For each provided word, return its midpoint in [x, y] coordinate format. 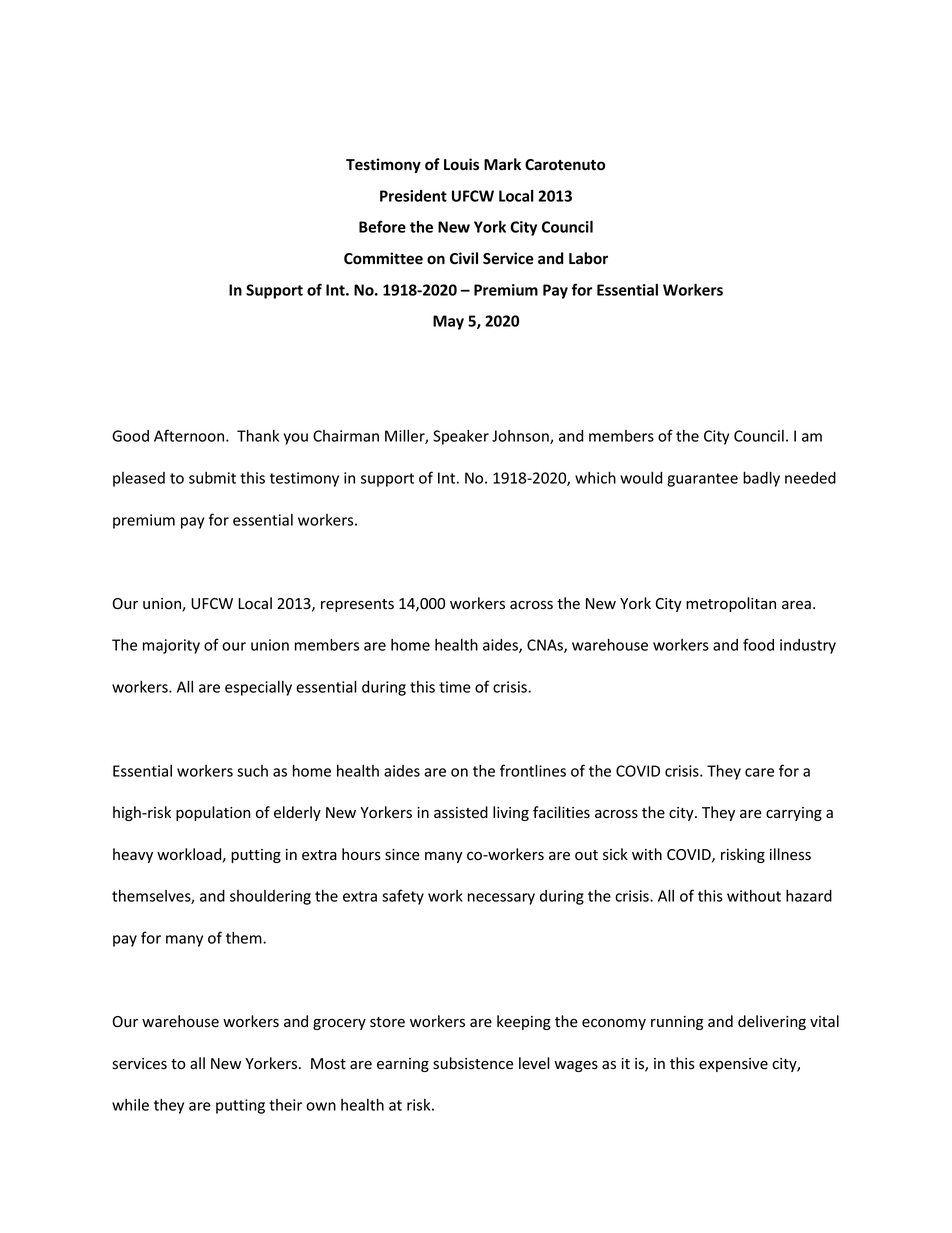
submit [212, 478]
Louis [461, 164]
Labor [588, 258]
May [448, 322]
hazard [809, 896]
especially [258, 688]
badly [761, 479]
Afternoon [190, 435]
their [285, 1105]
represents [357, 605]
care [759, 772]
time [455, 687]
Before [382, 226]
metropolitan [731, 604]
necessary [501, 899]
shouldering [270, 897]
